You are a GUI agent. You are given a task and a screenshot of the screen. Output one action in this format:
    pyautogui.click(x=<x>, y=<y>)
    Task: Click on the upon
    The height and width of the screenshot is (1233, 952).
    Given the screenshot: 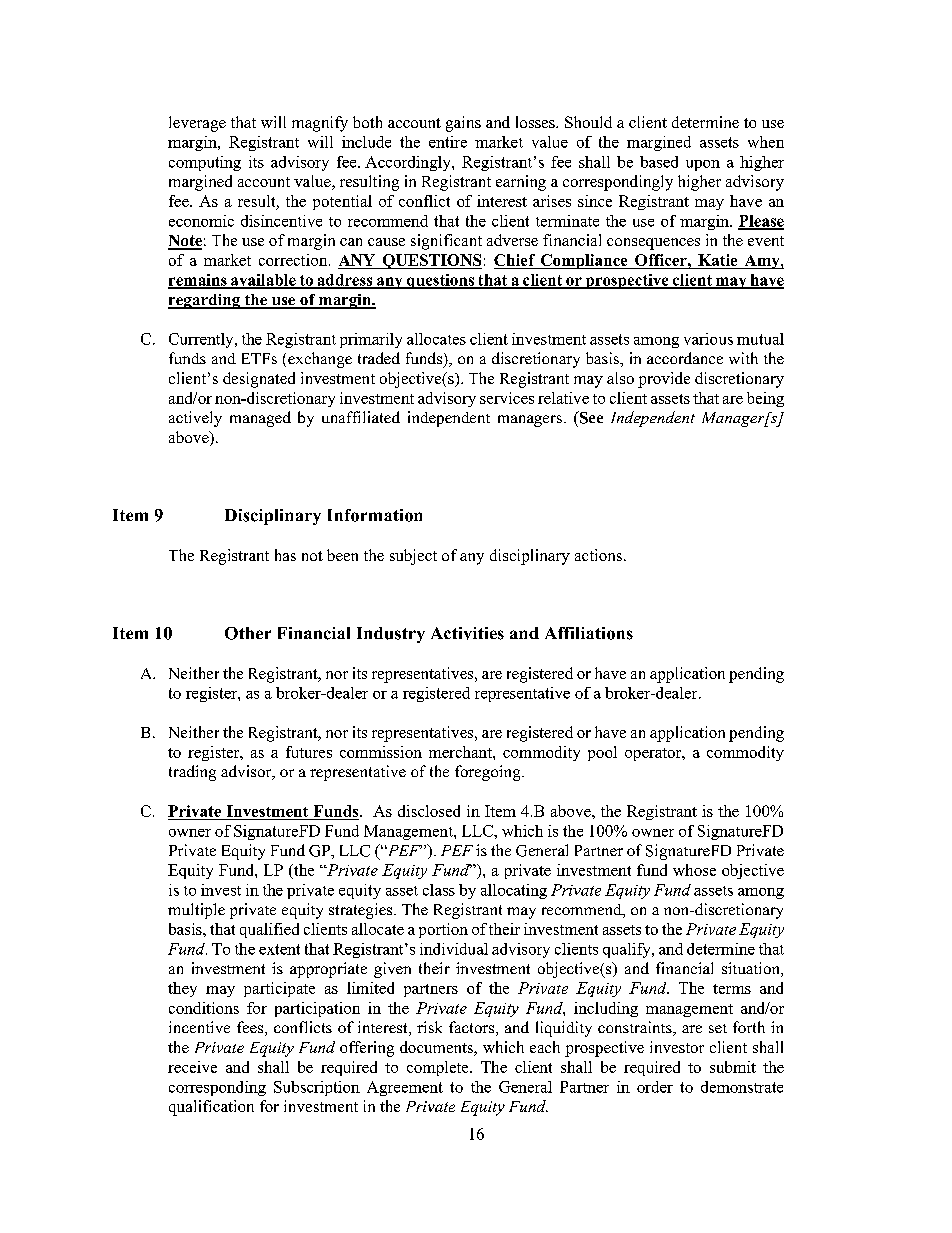 What is the action you would take?
    pyautogui.click(x=703, y=165)
